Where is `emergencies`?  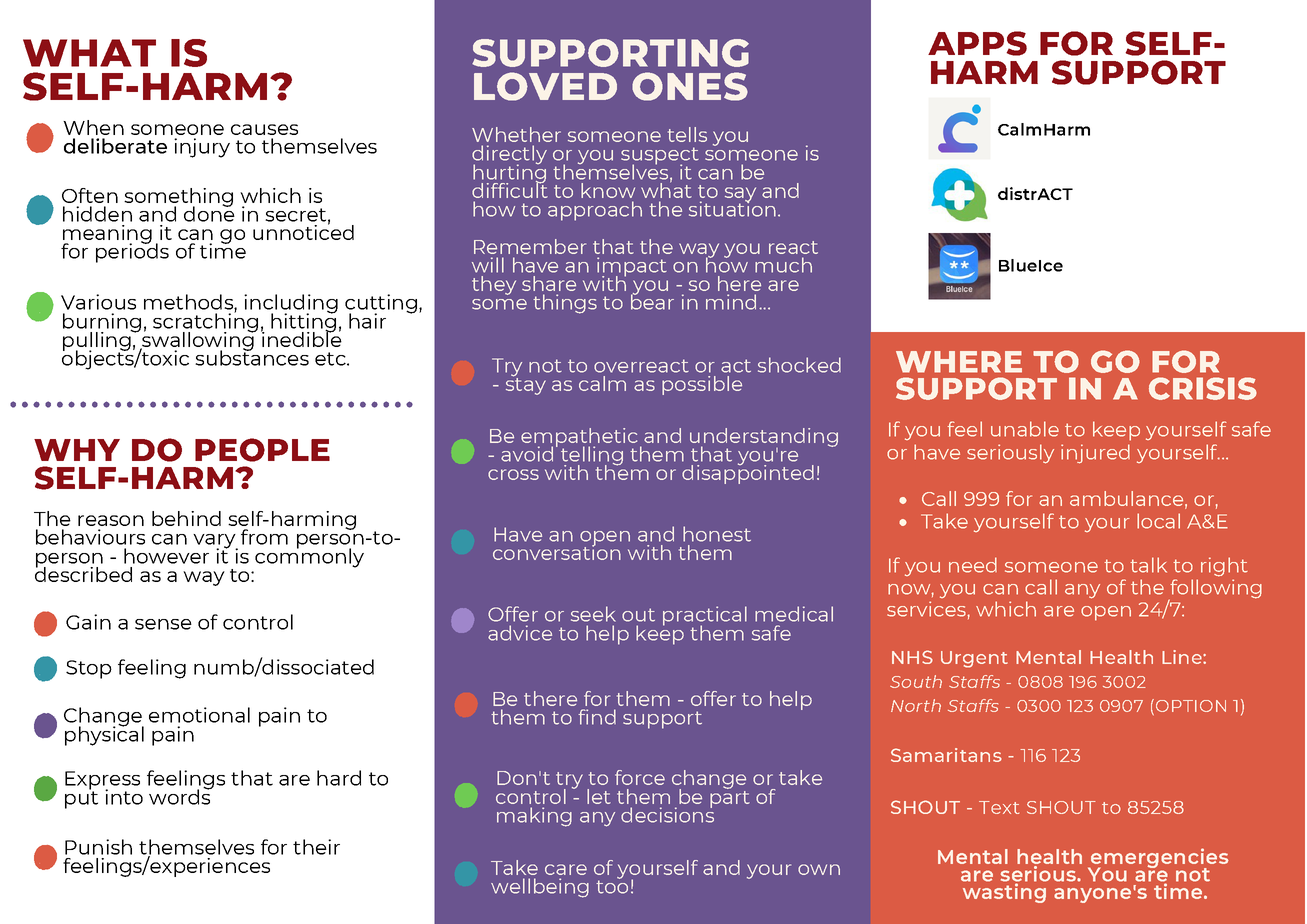
emergencies is located at coordinates (1159, 859).
